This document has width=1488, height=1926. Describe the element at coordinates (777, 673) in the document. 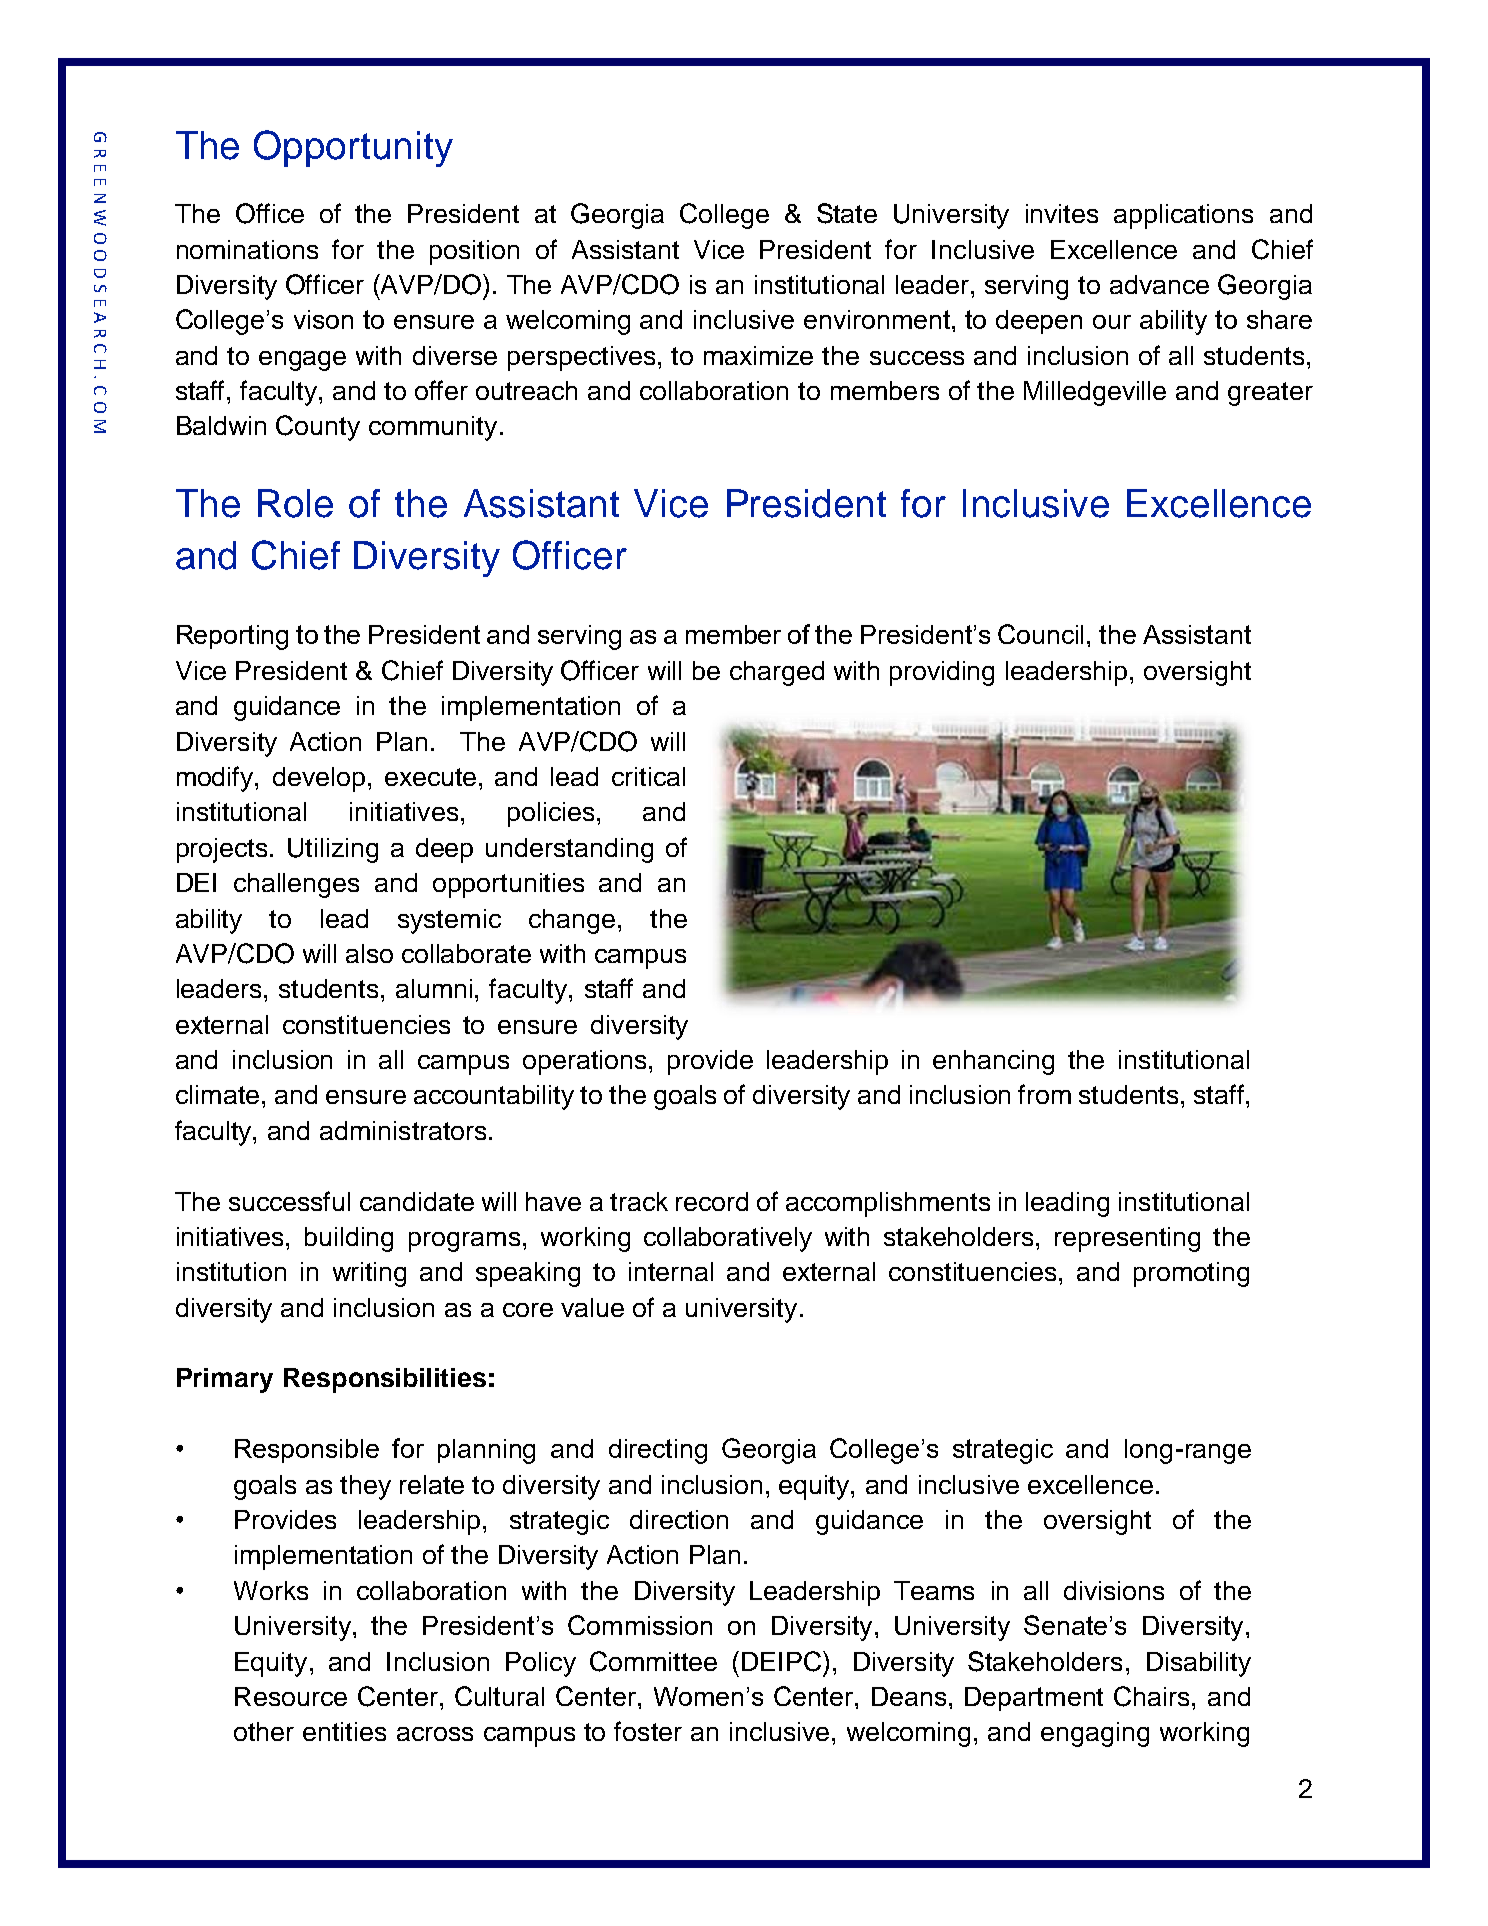

I see `charged` at that location.
